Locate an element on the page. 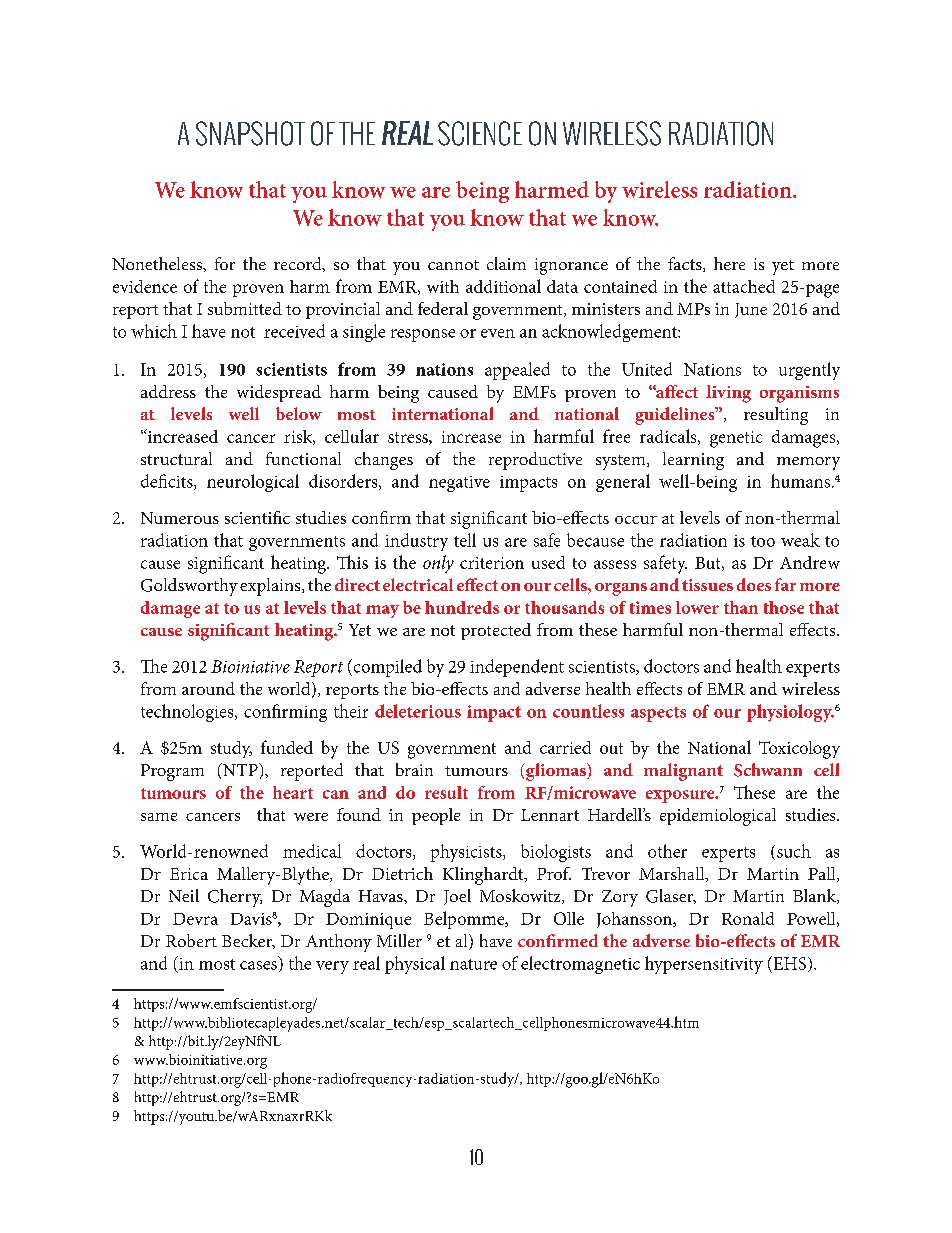 The image size is (952, 1233). SNAPSHOT is located at coordinates (250, 133).
